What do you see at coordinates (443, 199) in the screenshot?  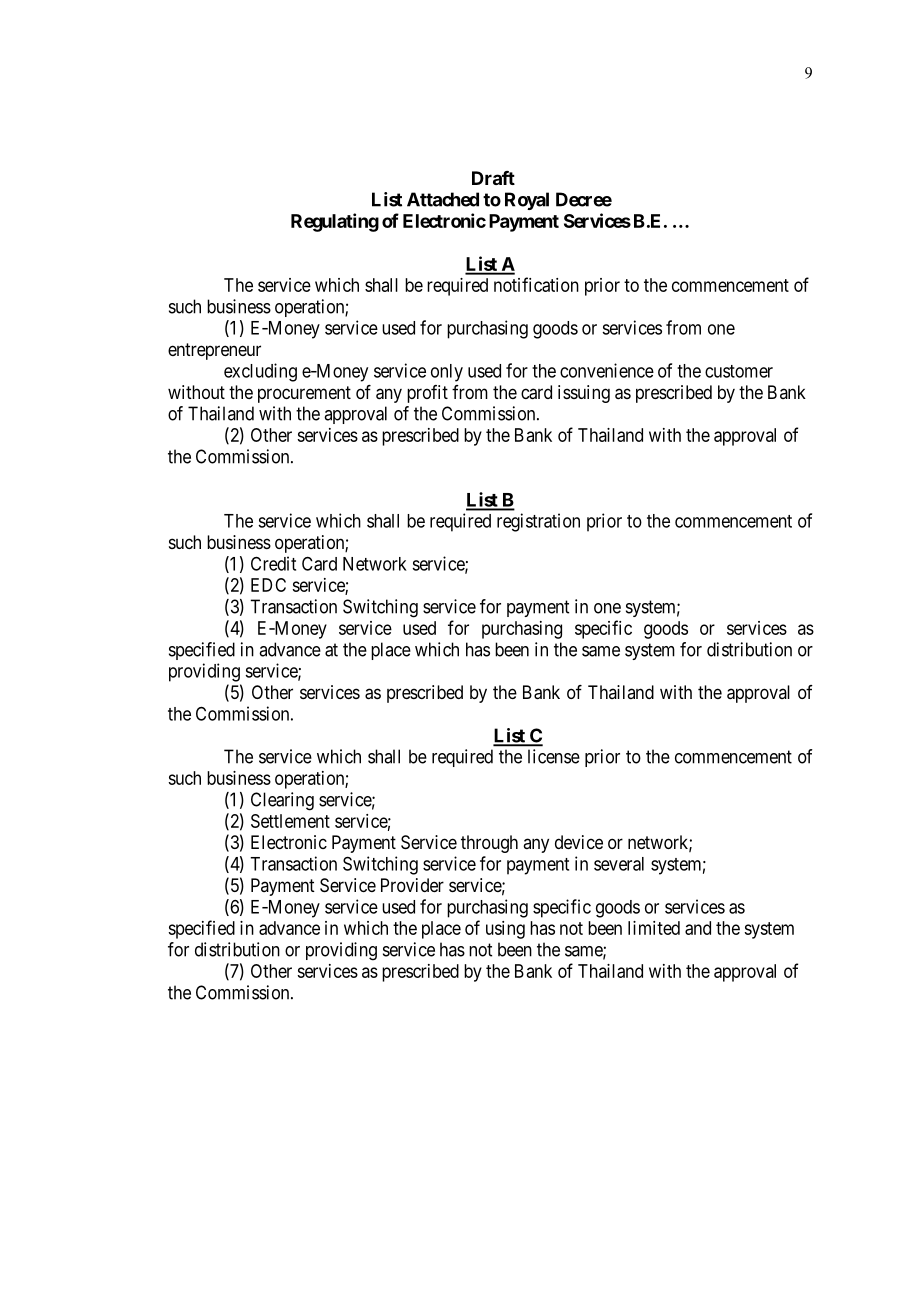 I see `Attached` at bounding box center [443, 199].
